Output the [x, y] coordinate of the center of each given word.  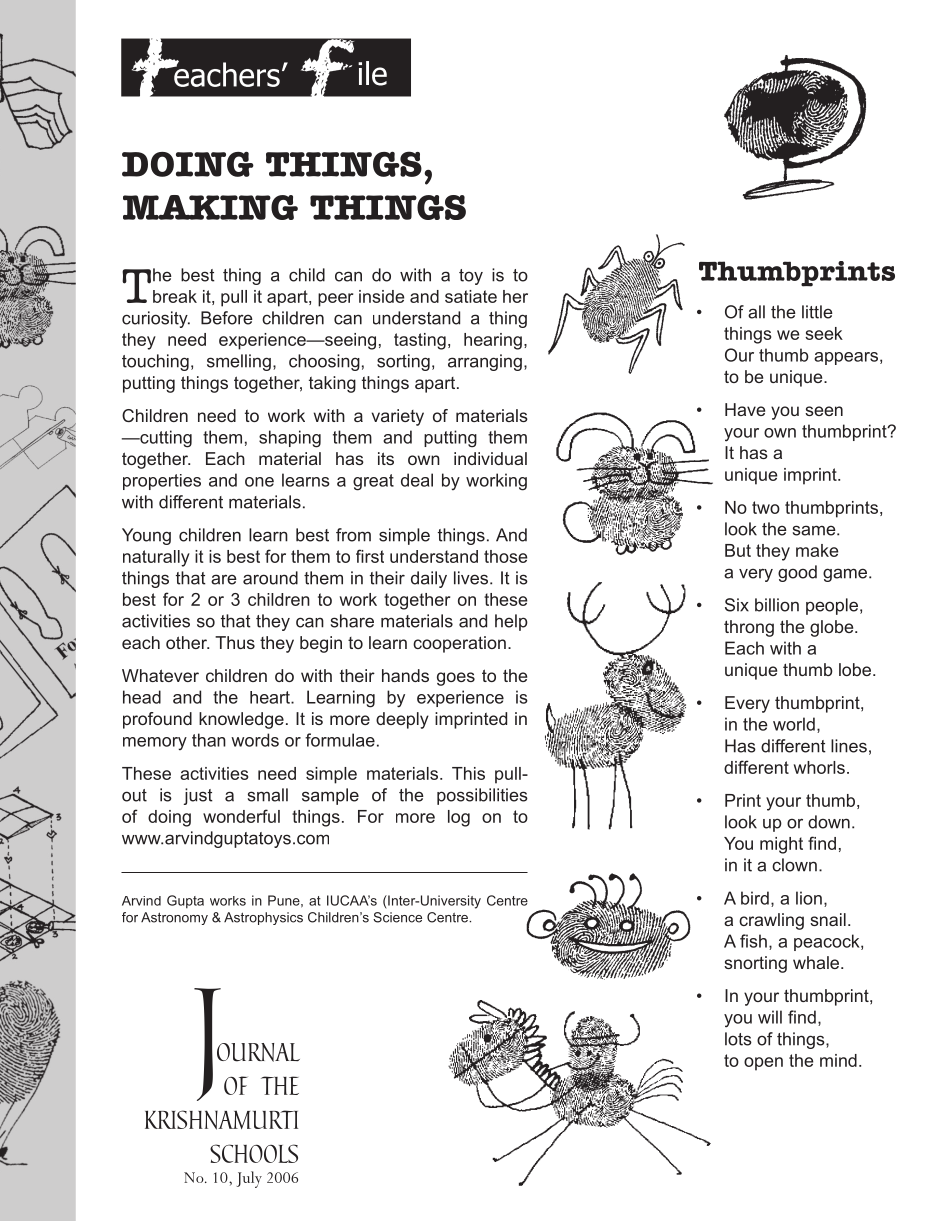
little [817, 312]
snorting [755, 964]
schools [254, 1153]
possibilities [482, 796]
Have [745, 409]
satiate [471, 296]
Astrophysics [263, 918]
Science [397, 917]
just [198, 796]
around [270, 578]
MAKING [210, 207]
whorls [819, 767]
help [511, 622]
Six [737, 605]
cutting [165, 439]
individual [490, 458]
